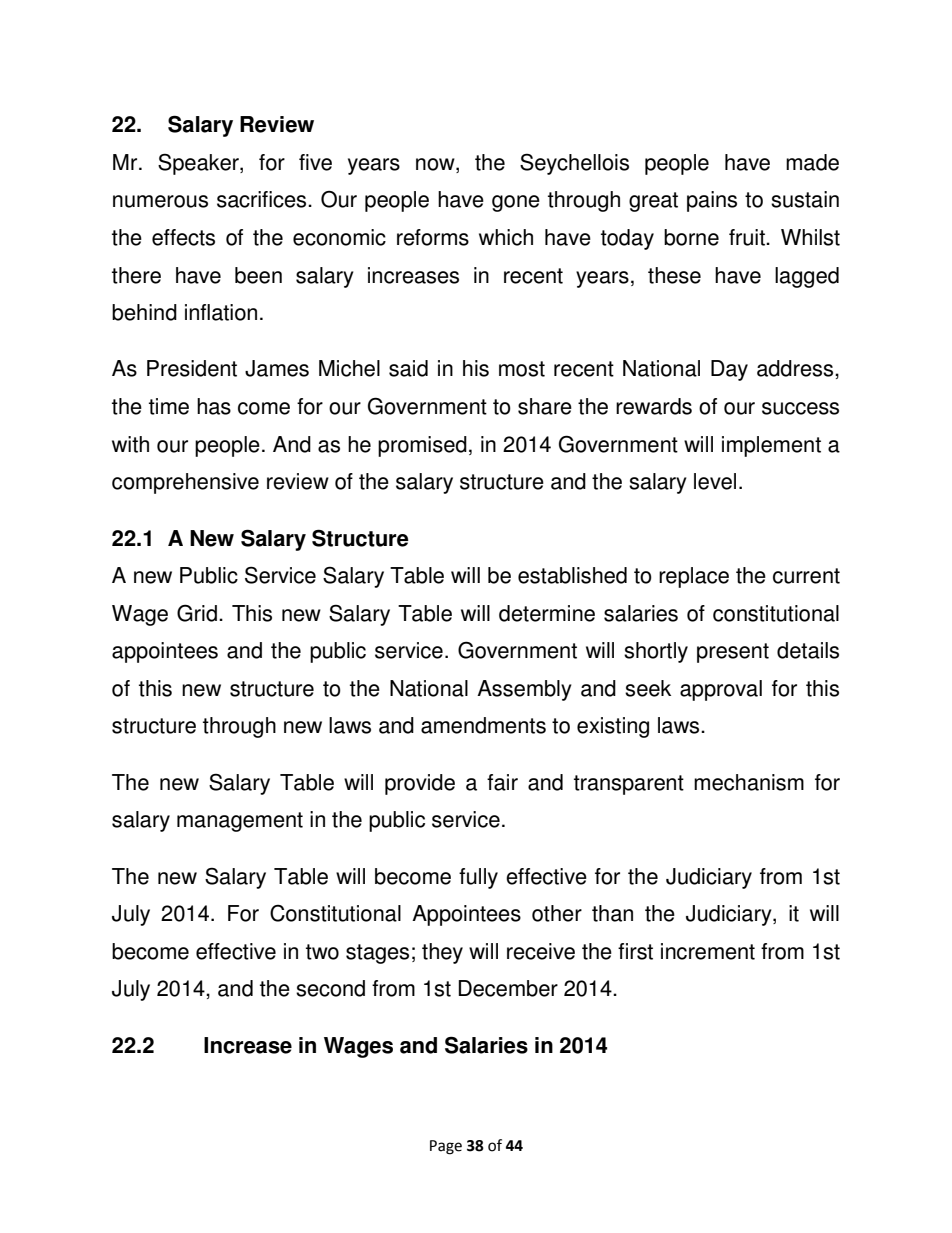 This document has width=952, height=1233. Describe the element at coordinates (240, 822) in the document. I see `management` at that location.
